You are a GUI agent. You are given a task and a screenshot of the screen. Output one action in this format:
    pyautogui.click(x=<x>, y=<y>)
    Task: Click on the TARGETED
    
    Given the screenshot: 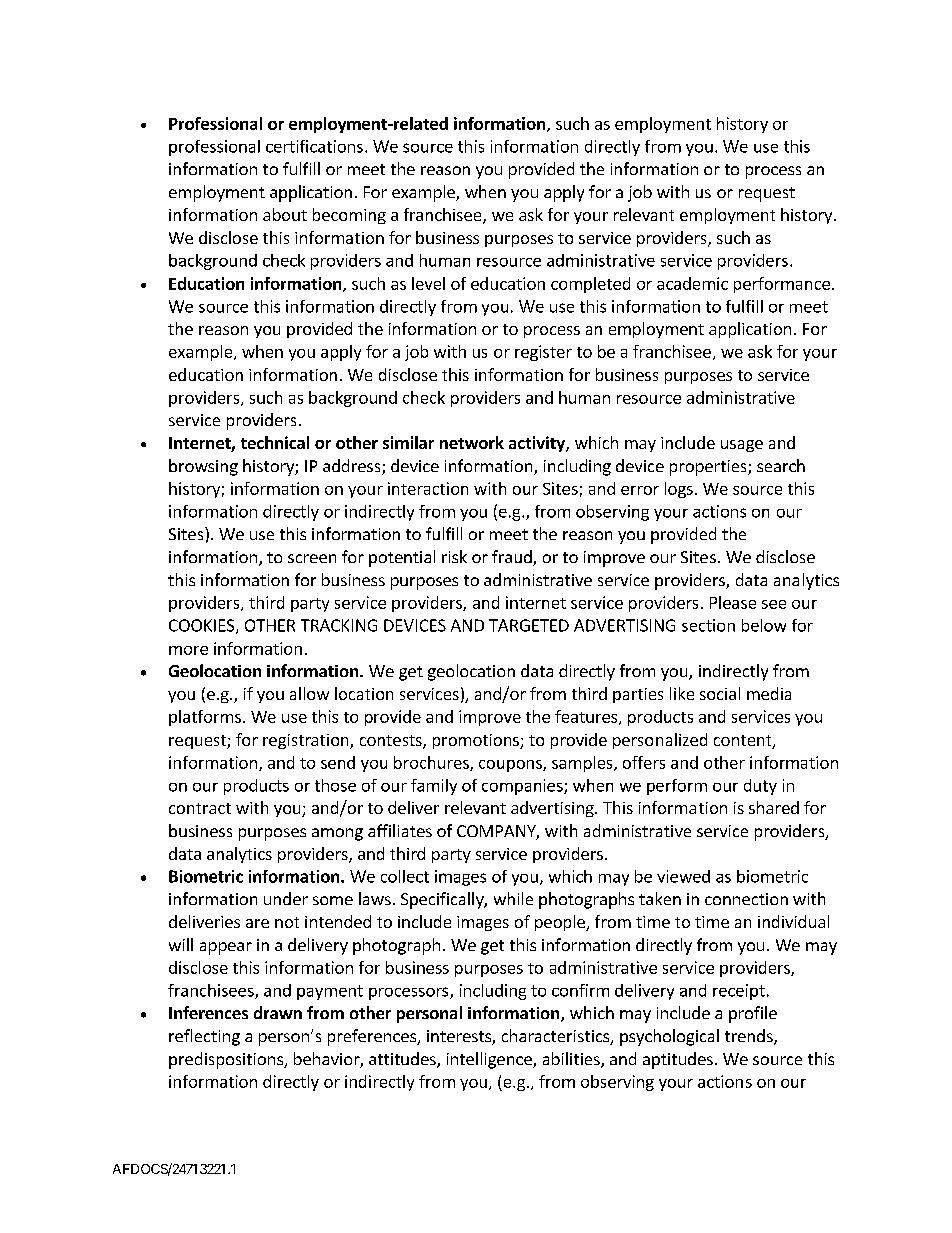 What is the action you would take?
    pyautogui.click(x=529, y=625)
